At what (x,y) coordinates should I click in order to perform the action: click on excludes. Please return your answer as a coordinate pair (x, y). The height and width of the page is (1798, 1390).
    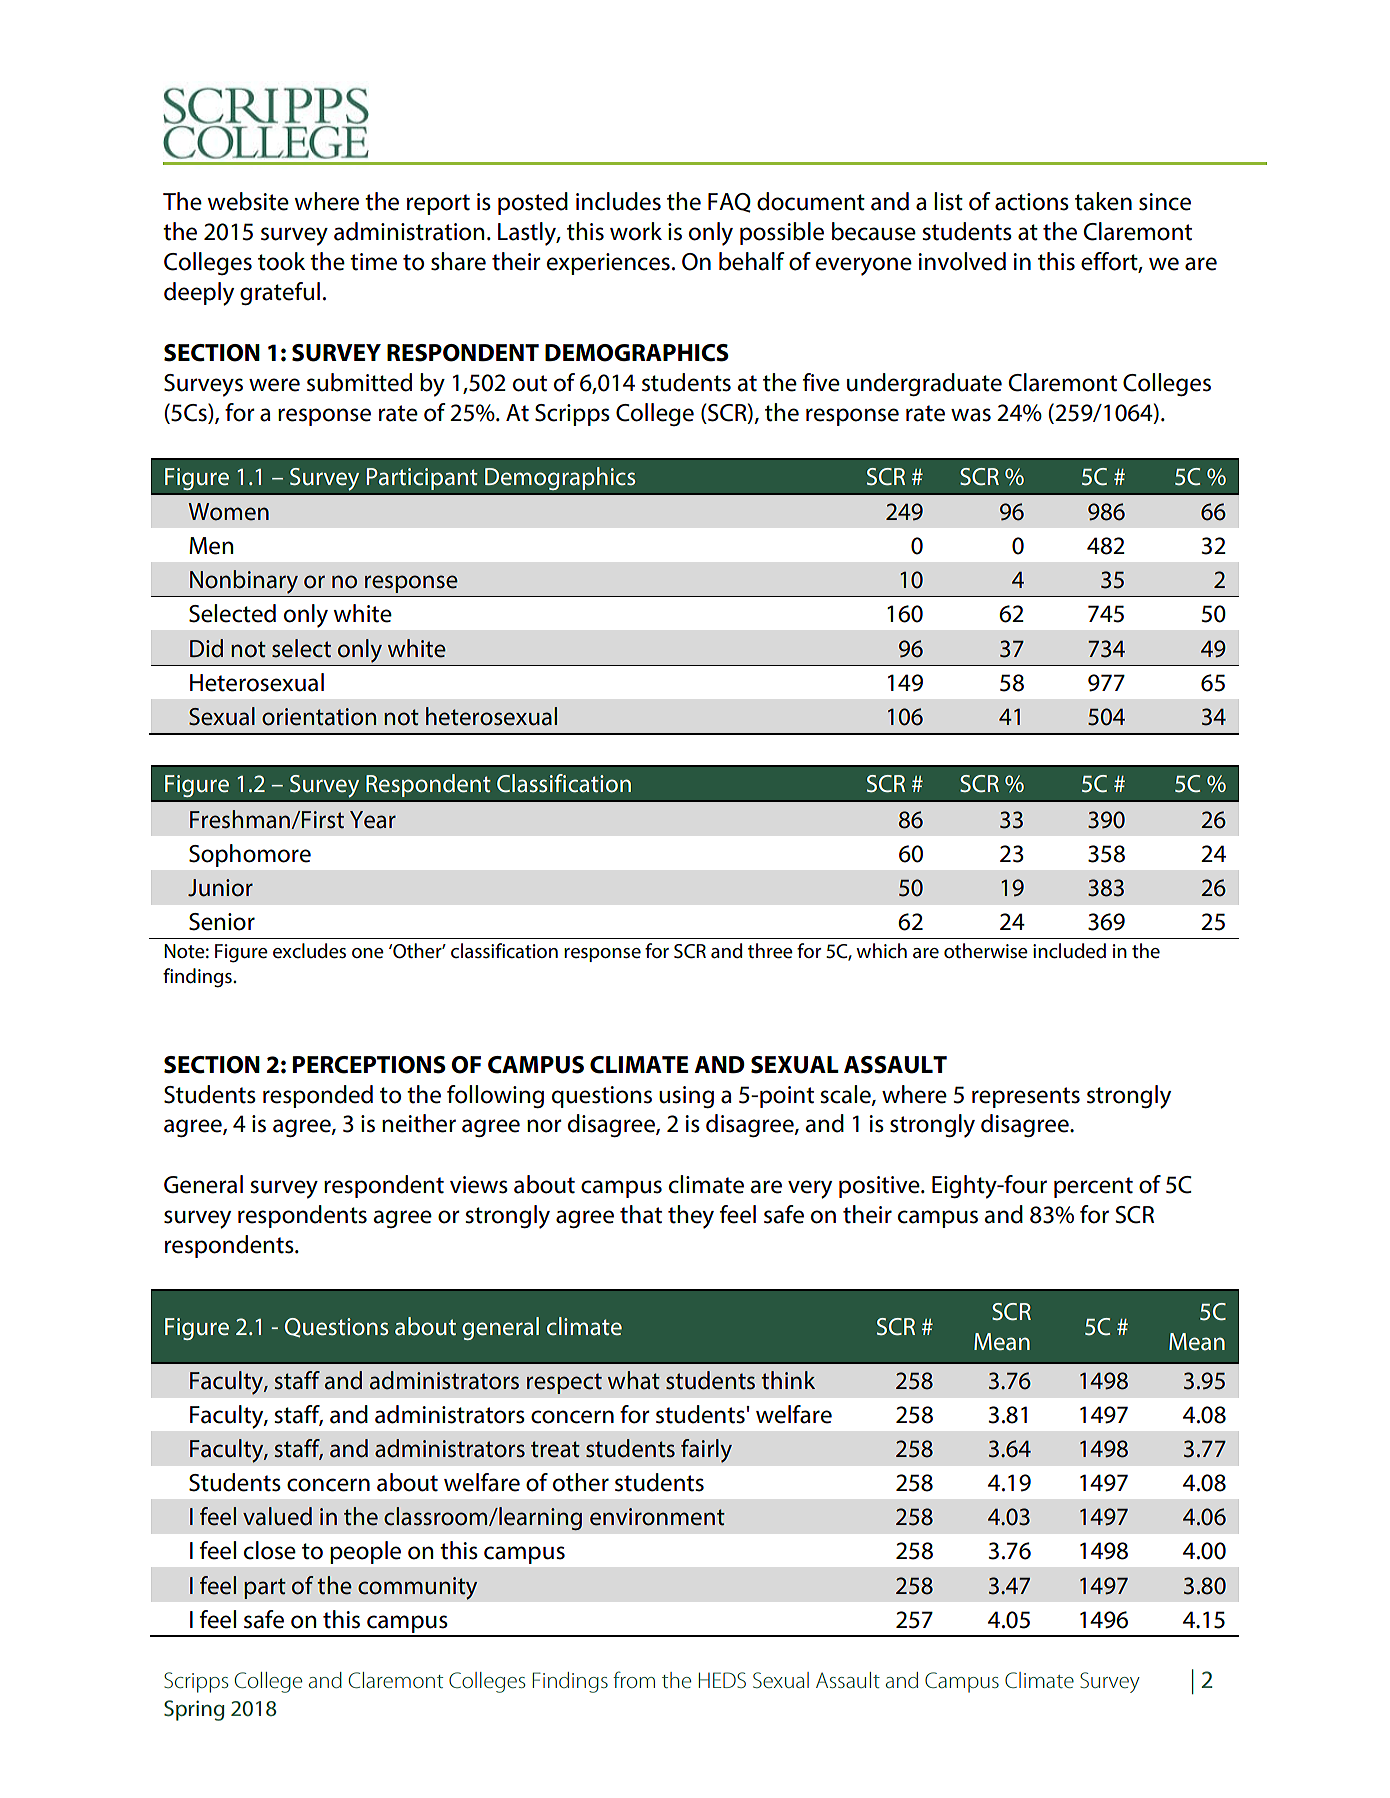
    Looking at the image, I should click on (309, 951).
